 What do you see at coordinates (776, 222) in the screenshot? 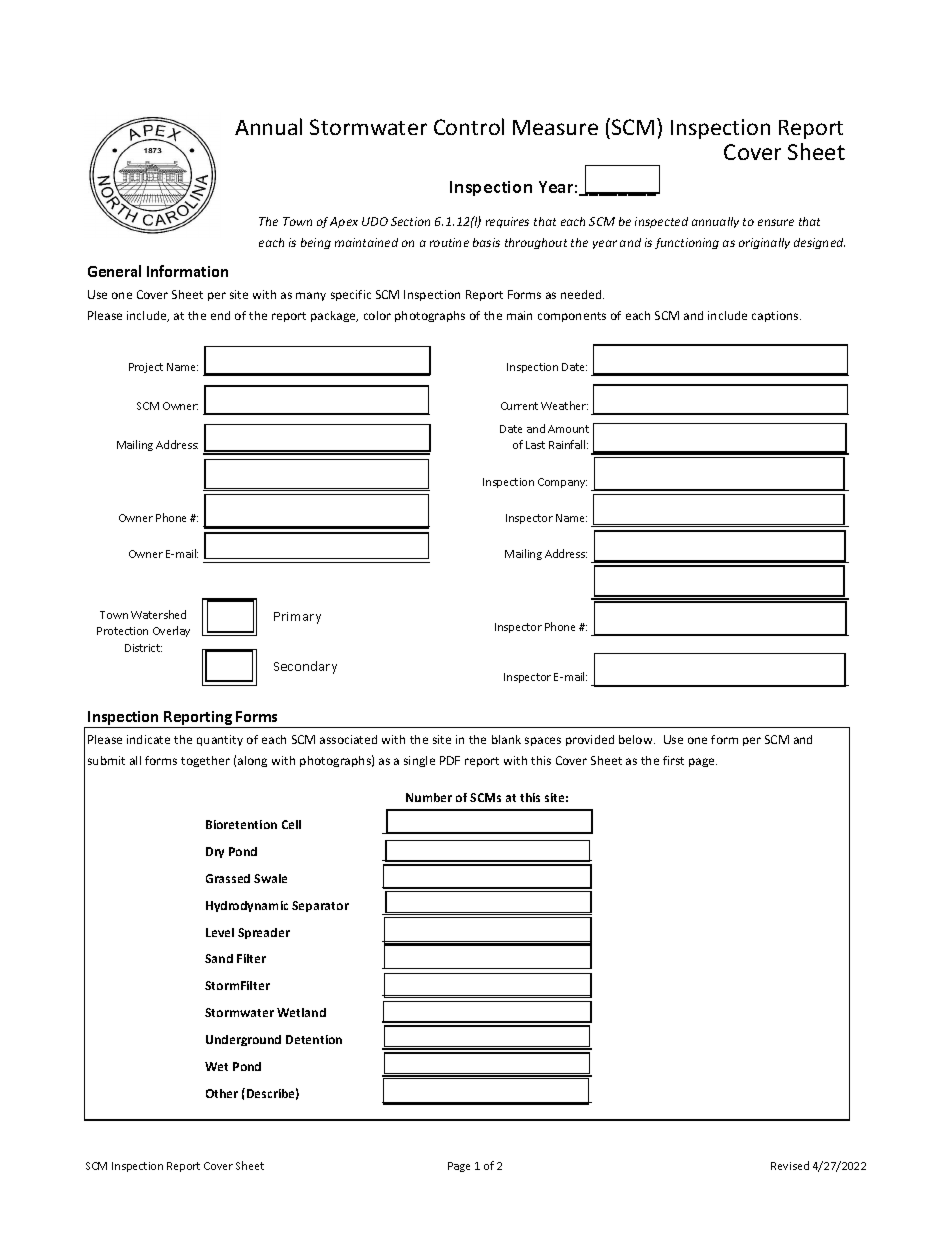
I see `ensure` at bounding box center [776, 222].
